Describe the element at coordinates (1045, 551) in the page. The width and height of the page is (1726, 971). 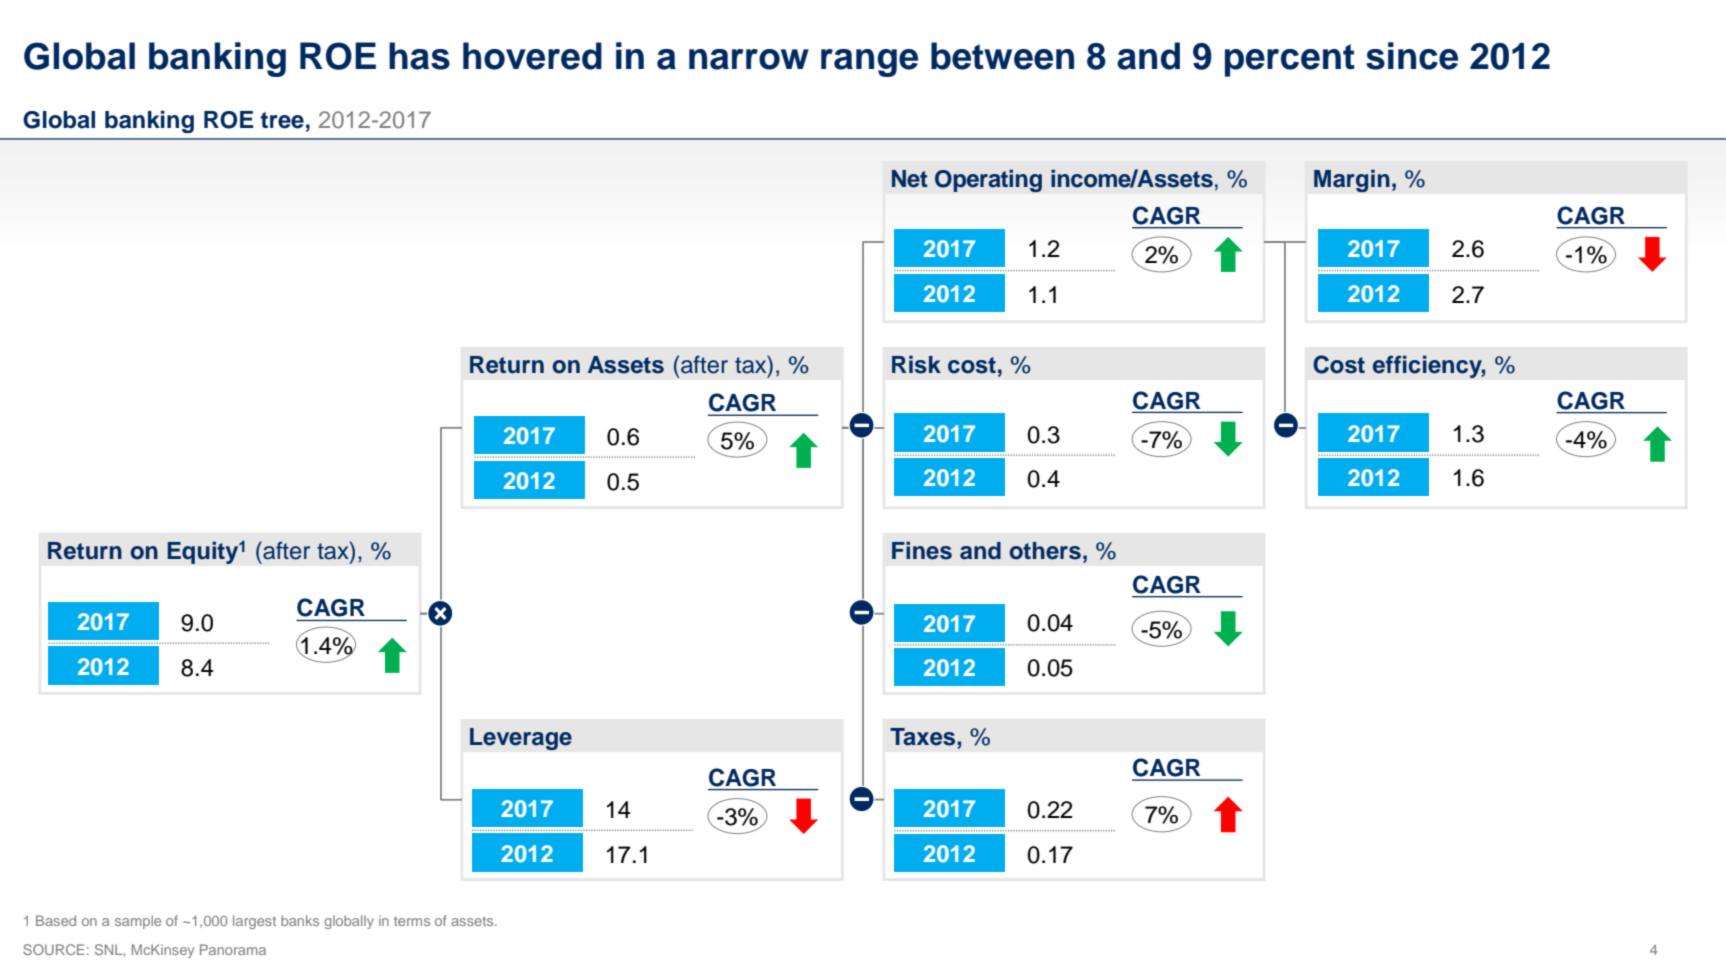
I see `others` at that location.
